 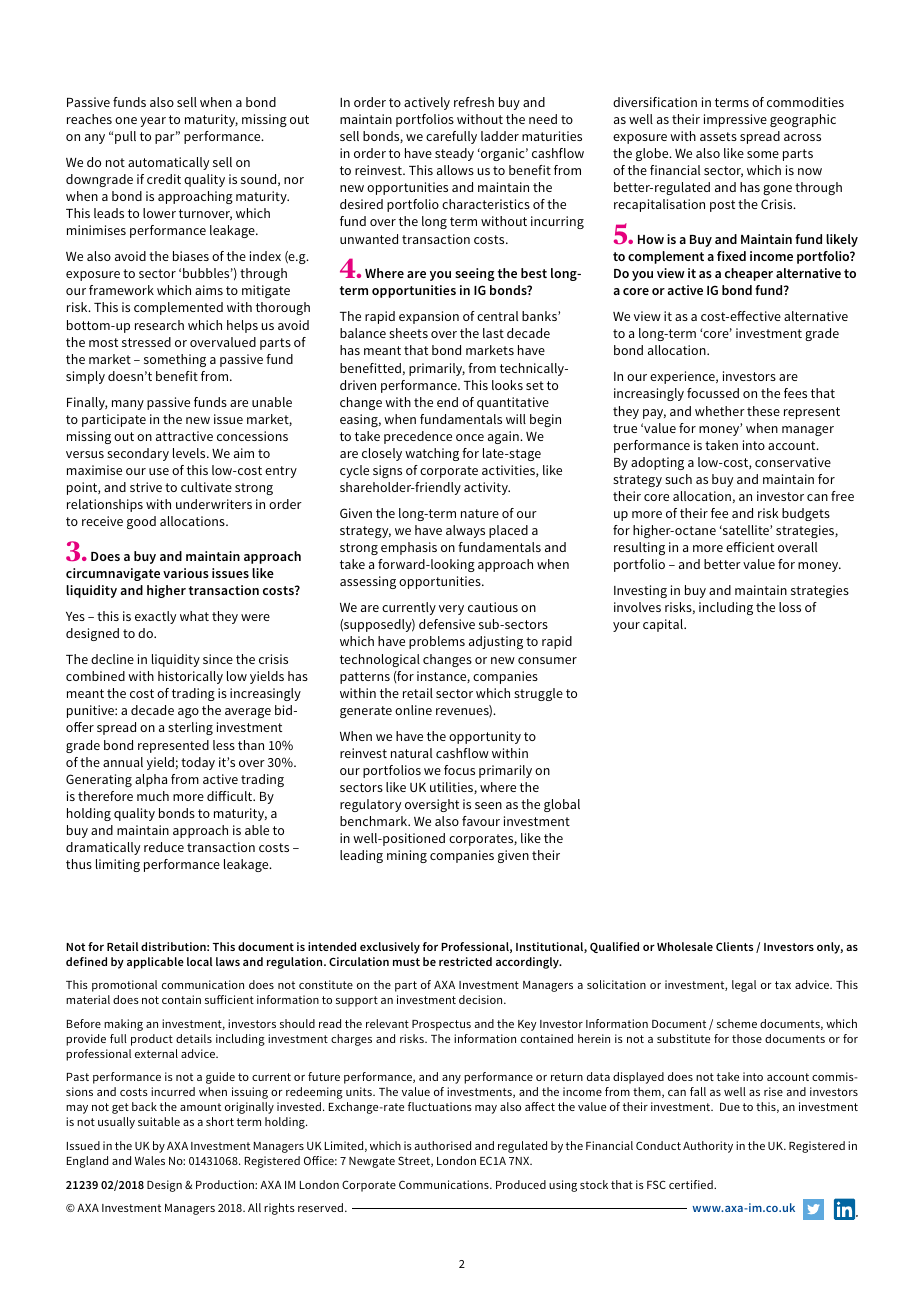 What do you see at coordinates (150, 1160) in the page?
I see `Wales` at bounding box center [150, 1160].
